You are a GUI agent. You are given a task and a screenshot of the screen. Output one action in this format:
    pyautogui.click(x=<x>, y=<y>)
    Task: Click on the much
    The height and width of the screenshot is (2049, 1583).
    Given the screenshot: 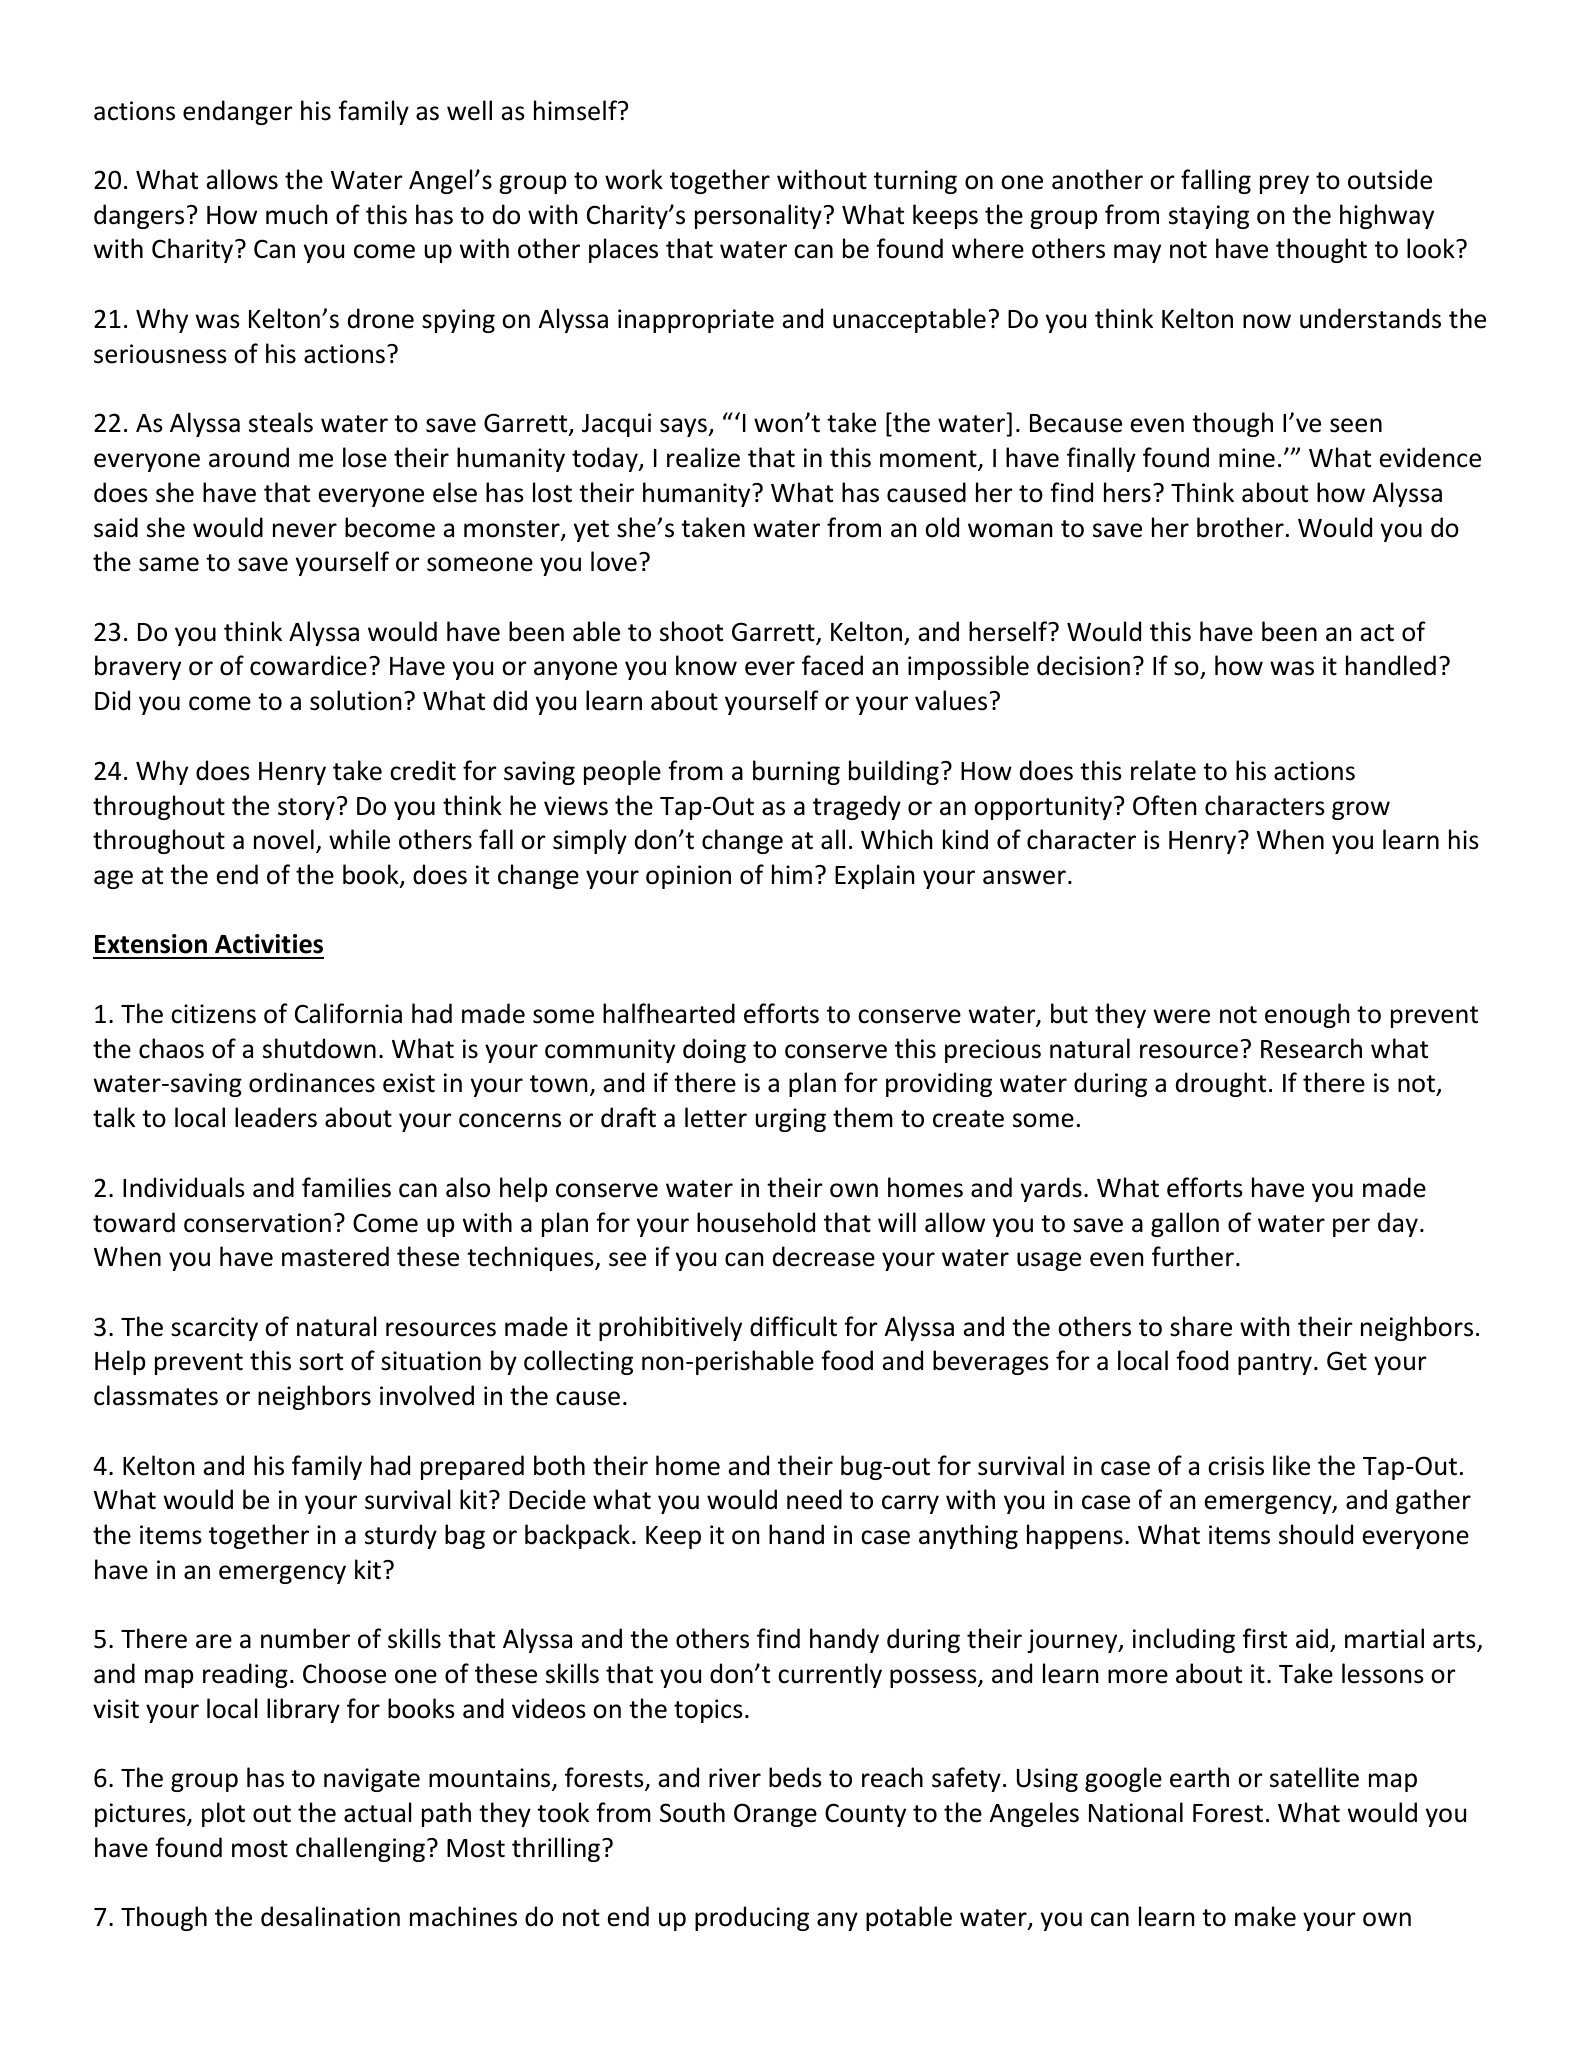 What is the action you would take?
    pyautogui.click(x=296, y=214)
